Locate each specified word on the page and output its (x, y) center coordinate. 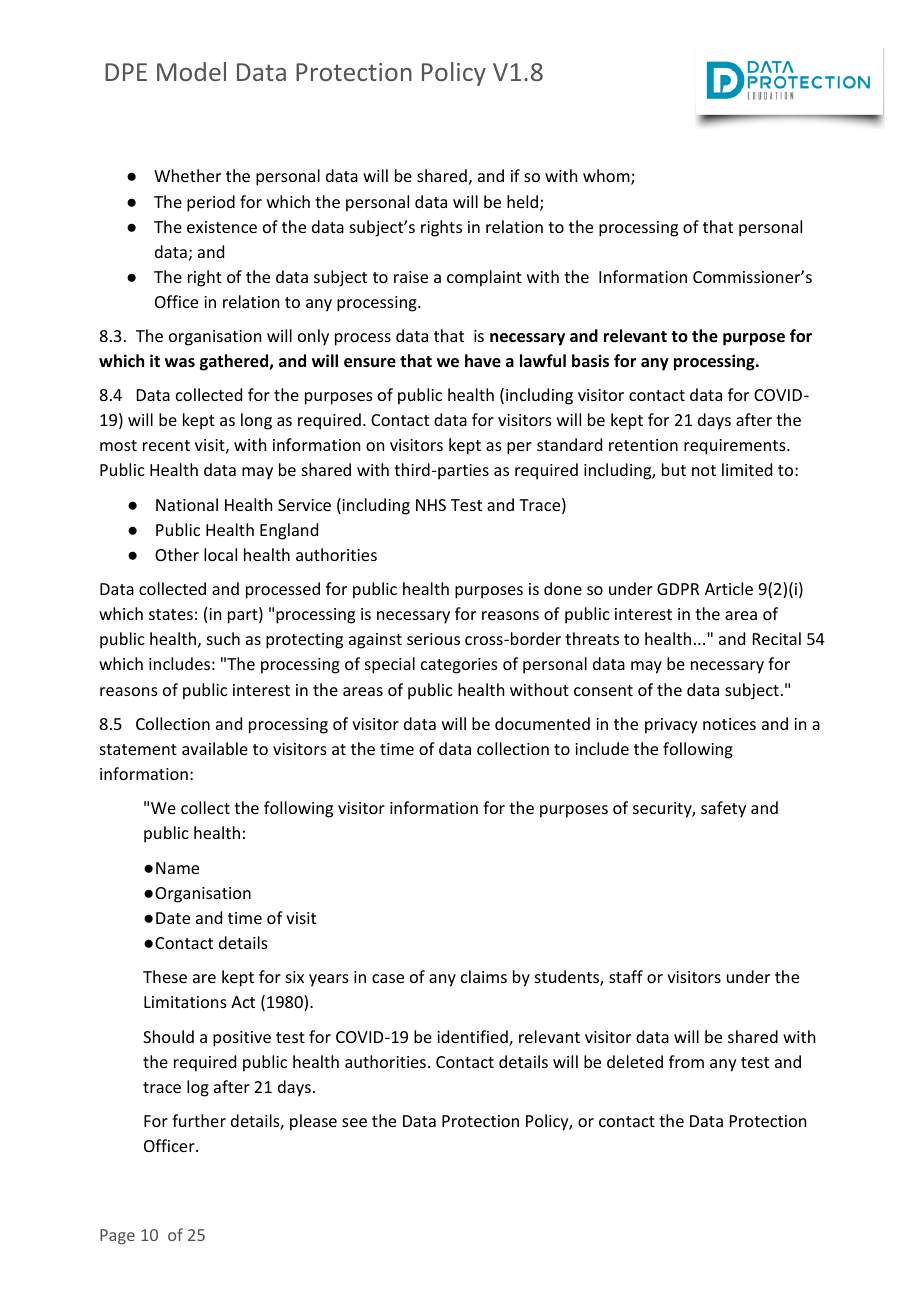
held (522, 201)
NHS (431, 505)
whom (607, 177)
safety (723, 809)
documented (542, 723)
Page (117, 1237)
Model (191, 71)
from (686, 1061)
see (354, 1122)
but (674, 469)
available (215, 748)
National (187, 504)
